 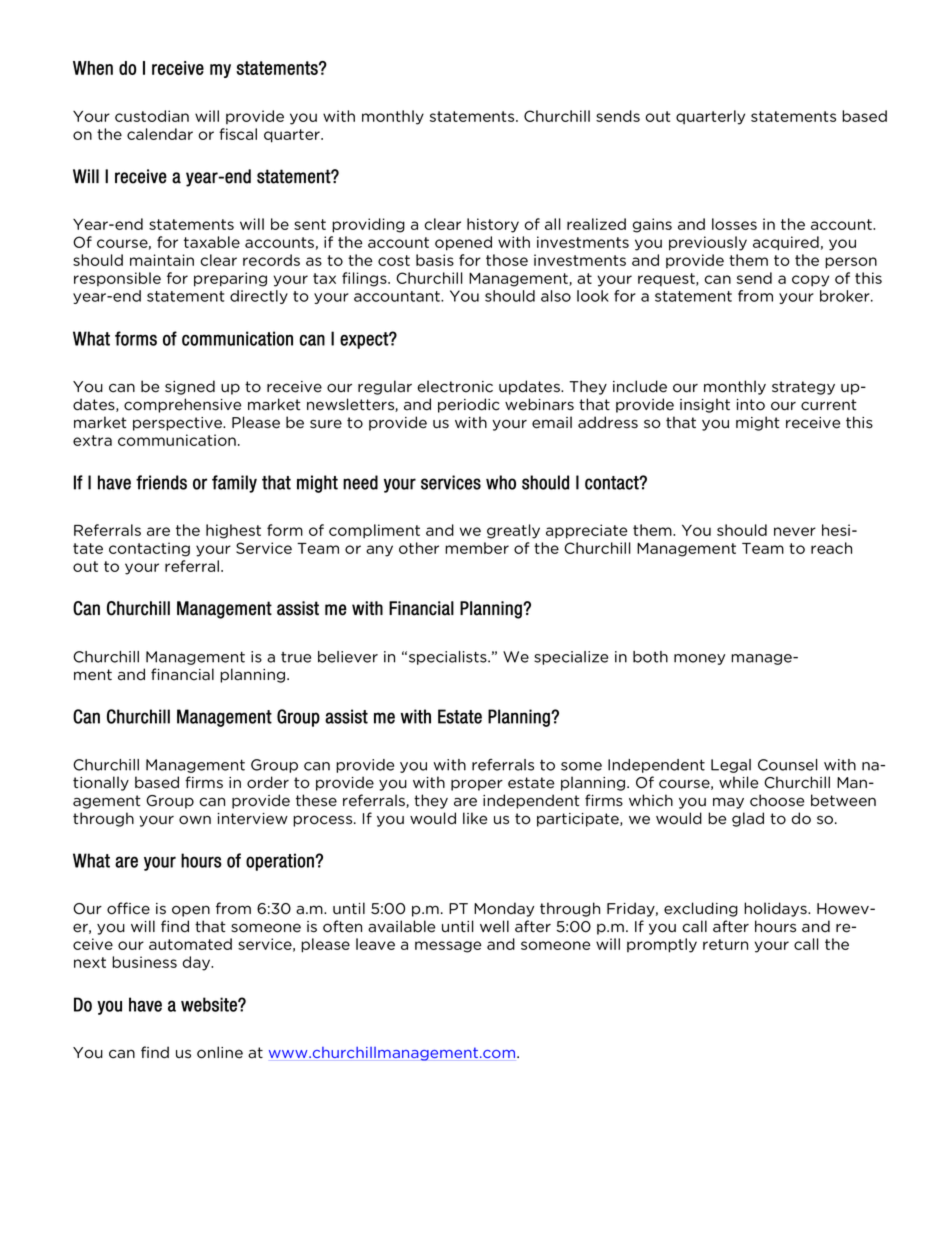 What do you see at coordinates (734, 224) in the page?
I see `losses` at bounding box center [734, 224].
